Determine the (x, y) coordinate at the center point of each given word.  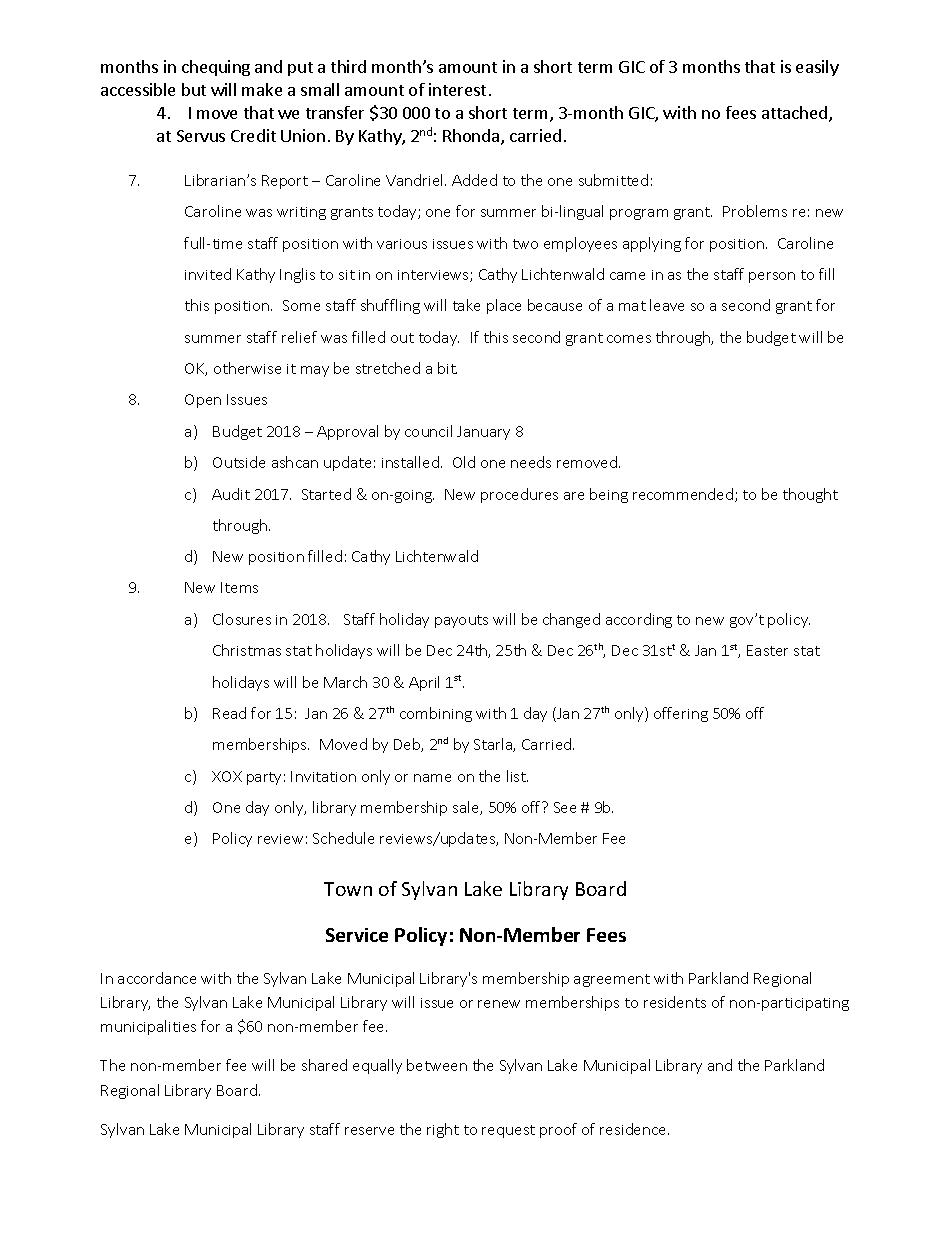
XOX (227, 776)
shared (324, 1065)
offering (681, 714)
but (194, 89)
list (517, 776)
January (483, 433)
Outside (239, 462)
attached (796, 114)
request (508, 1131)
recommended (684, 495)
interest (457, 89)
